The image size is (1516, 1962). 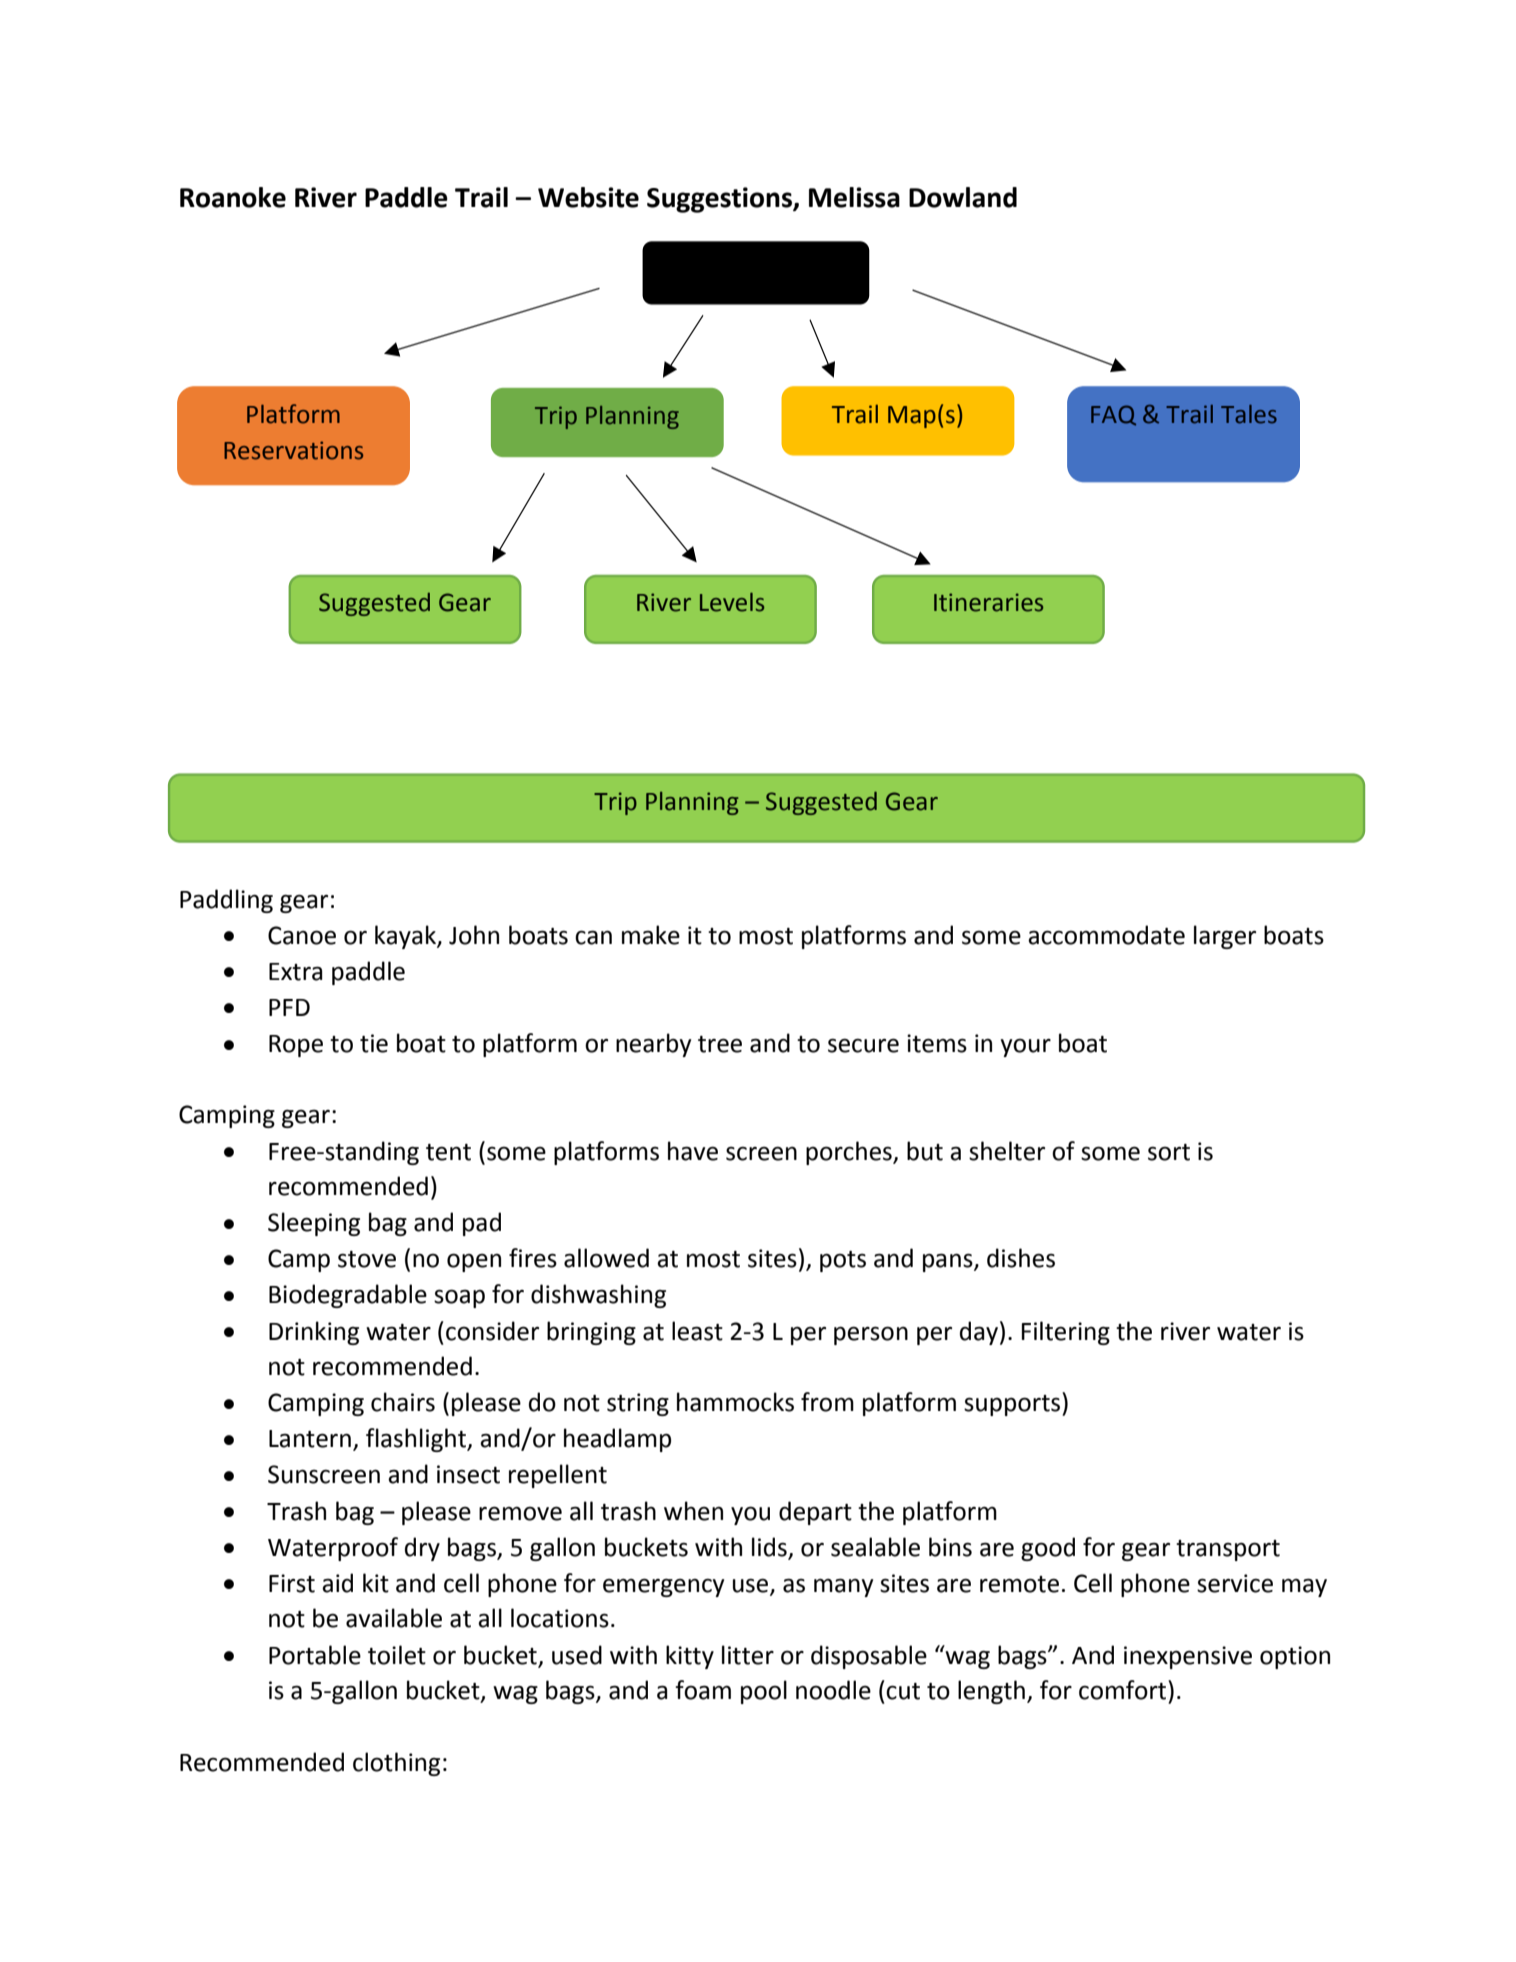 What do you see at coordinates (295, 972) in the document?
I see `Extra` at bounding box center [295, 972].
